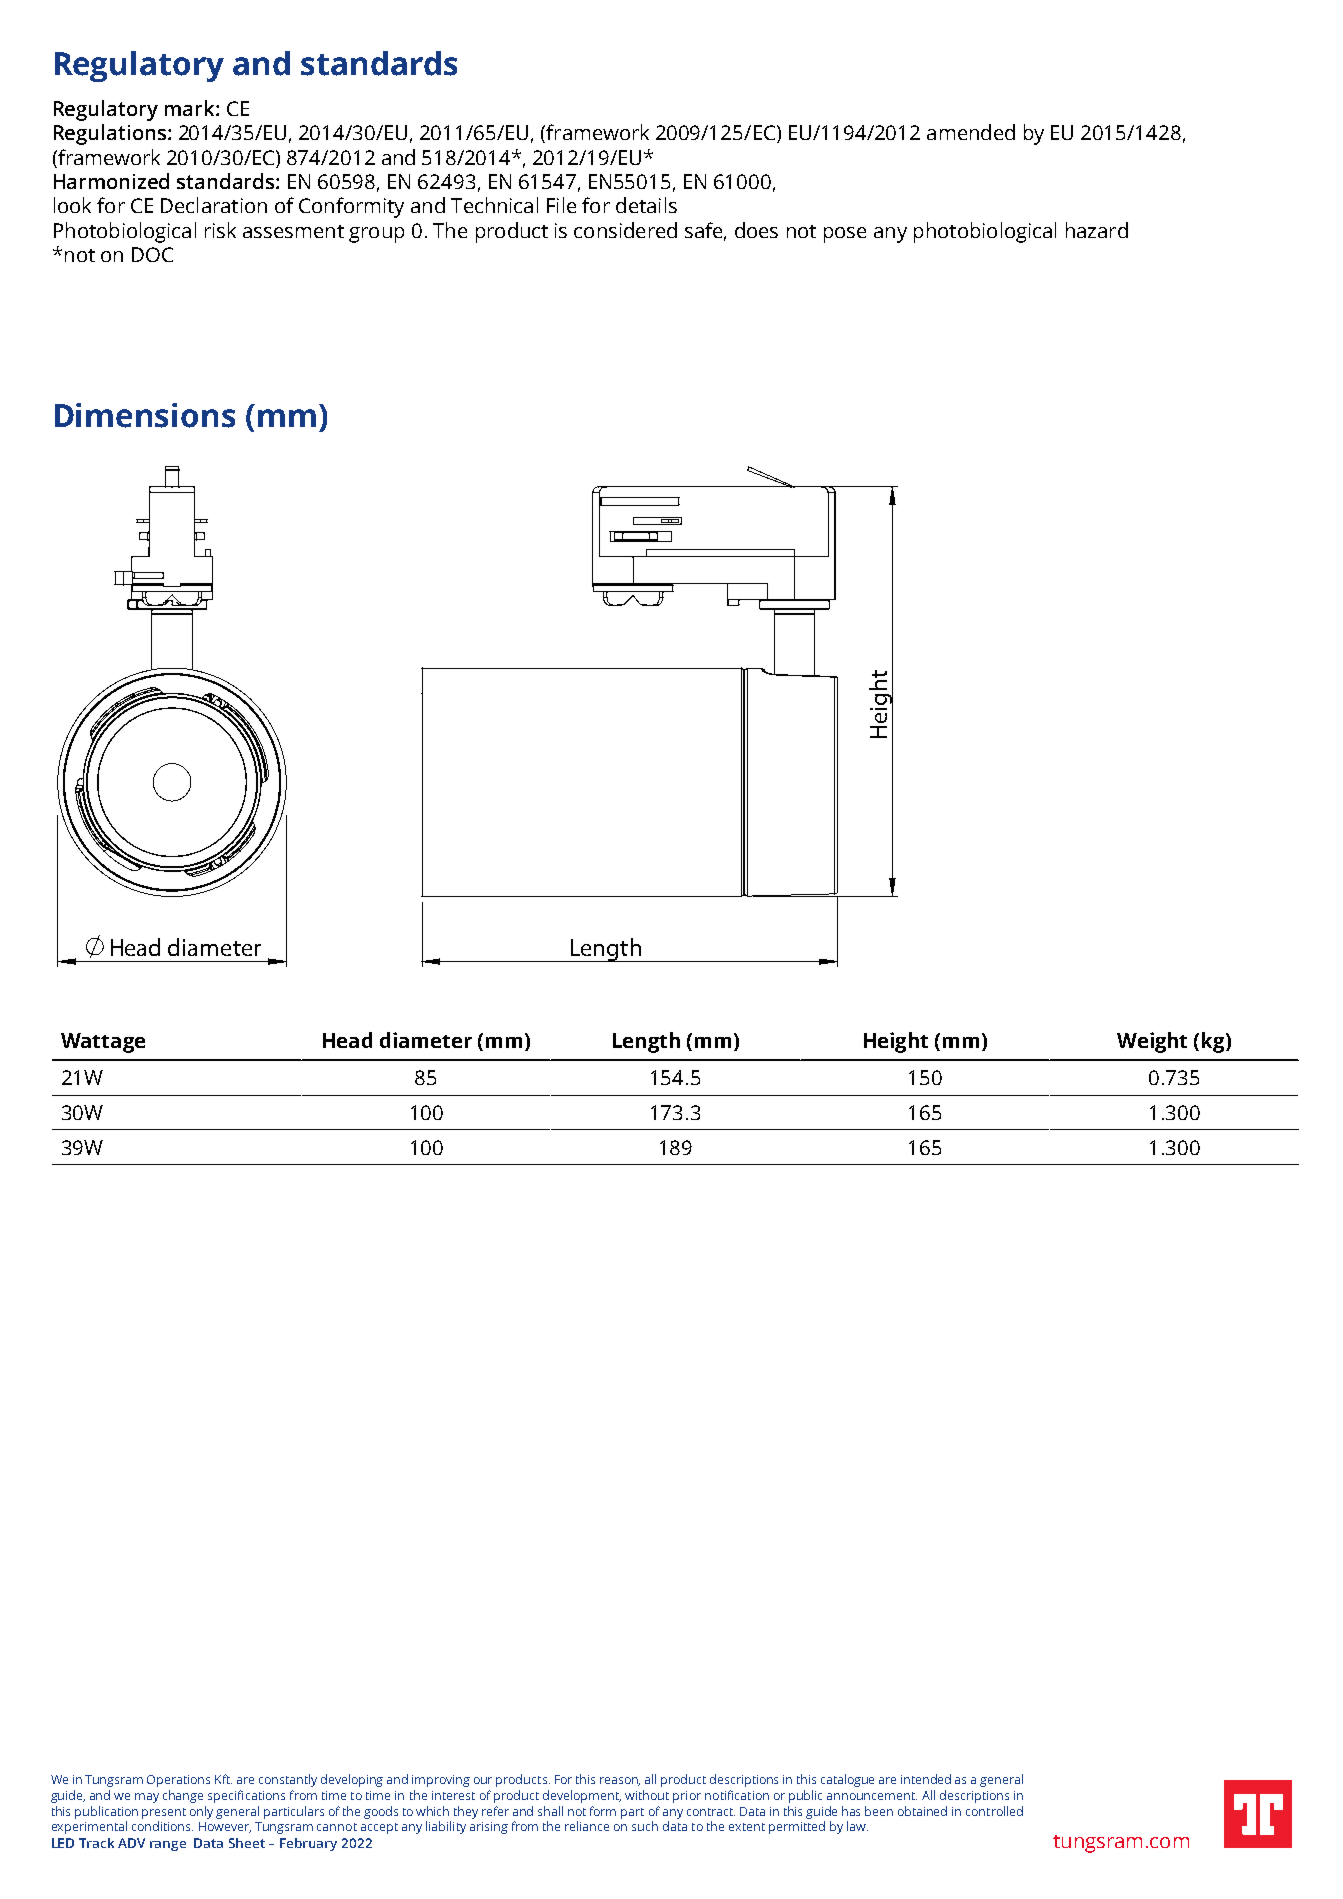 This screenshot has width=1343, height=1899. I want to click on change, so click(183, 1796).
